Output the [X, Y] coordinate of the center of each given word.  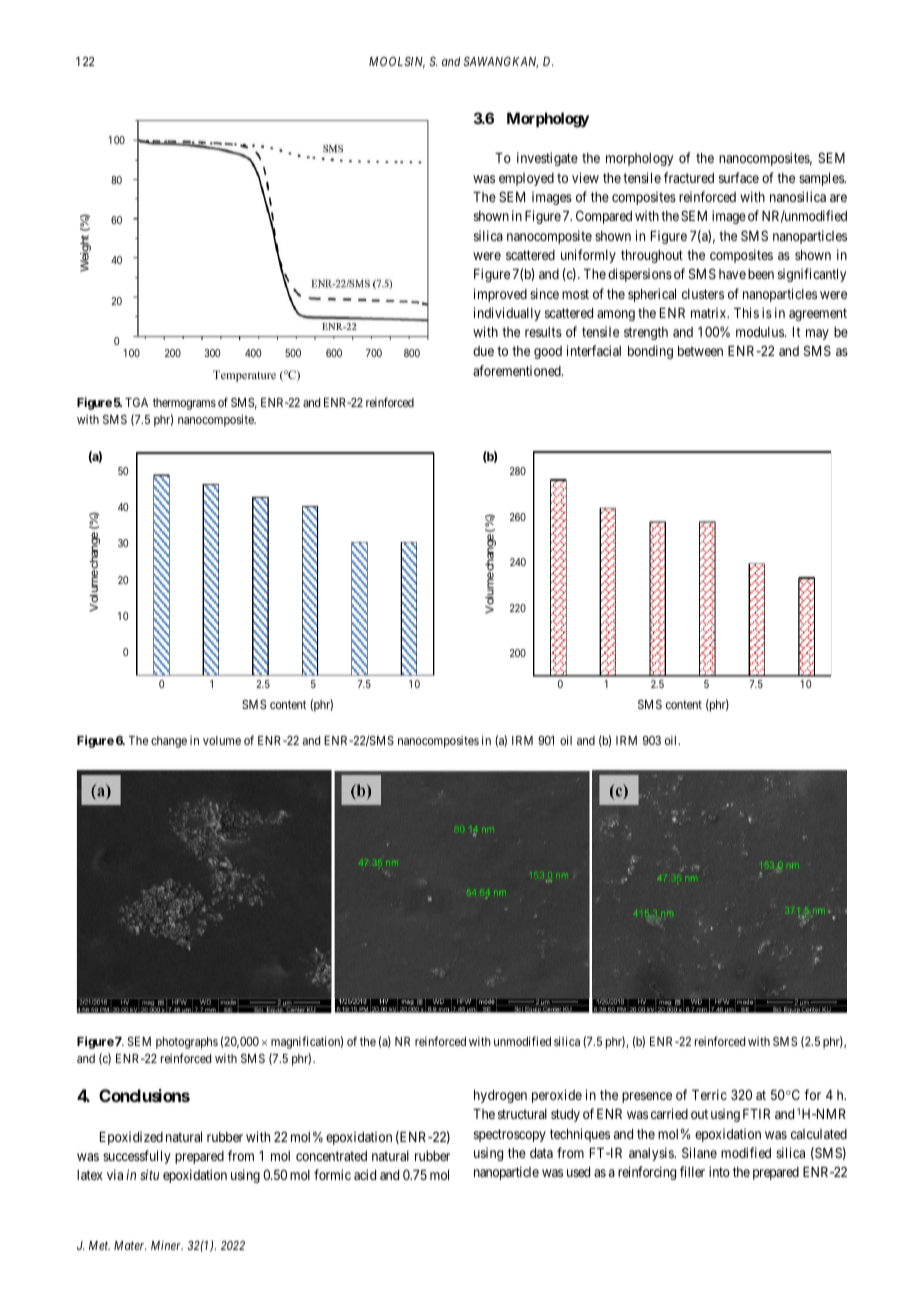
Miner [167, 1245]
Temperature [244, 376]
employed [526, 179]
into [719, 1171]
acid [365, 1174]
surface [739, 177]
